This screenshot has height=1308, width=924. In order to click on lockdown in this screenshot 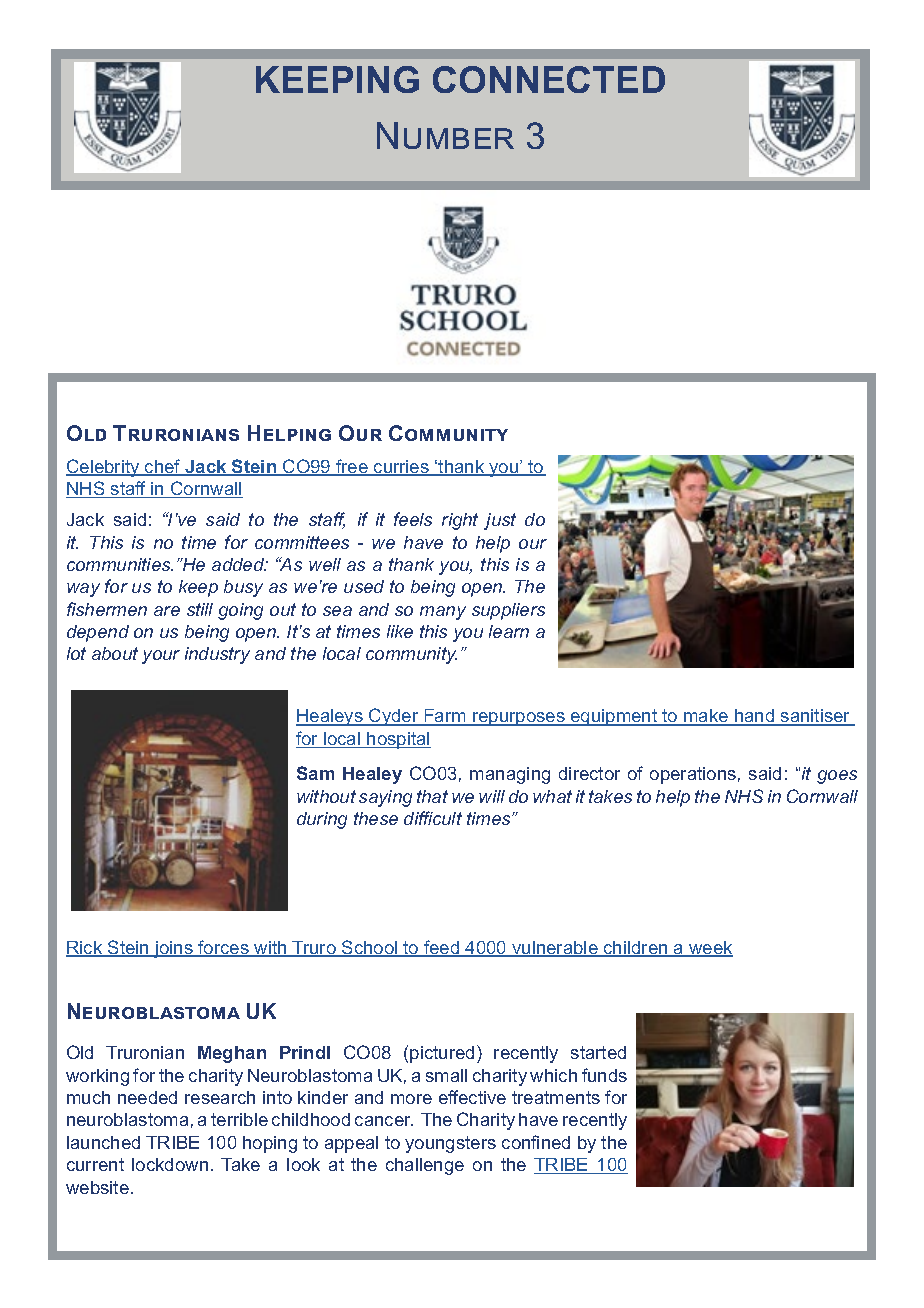, I will do `click(170, 1164)`.
